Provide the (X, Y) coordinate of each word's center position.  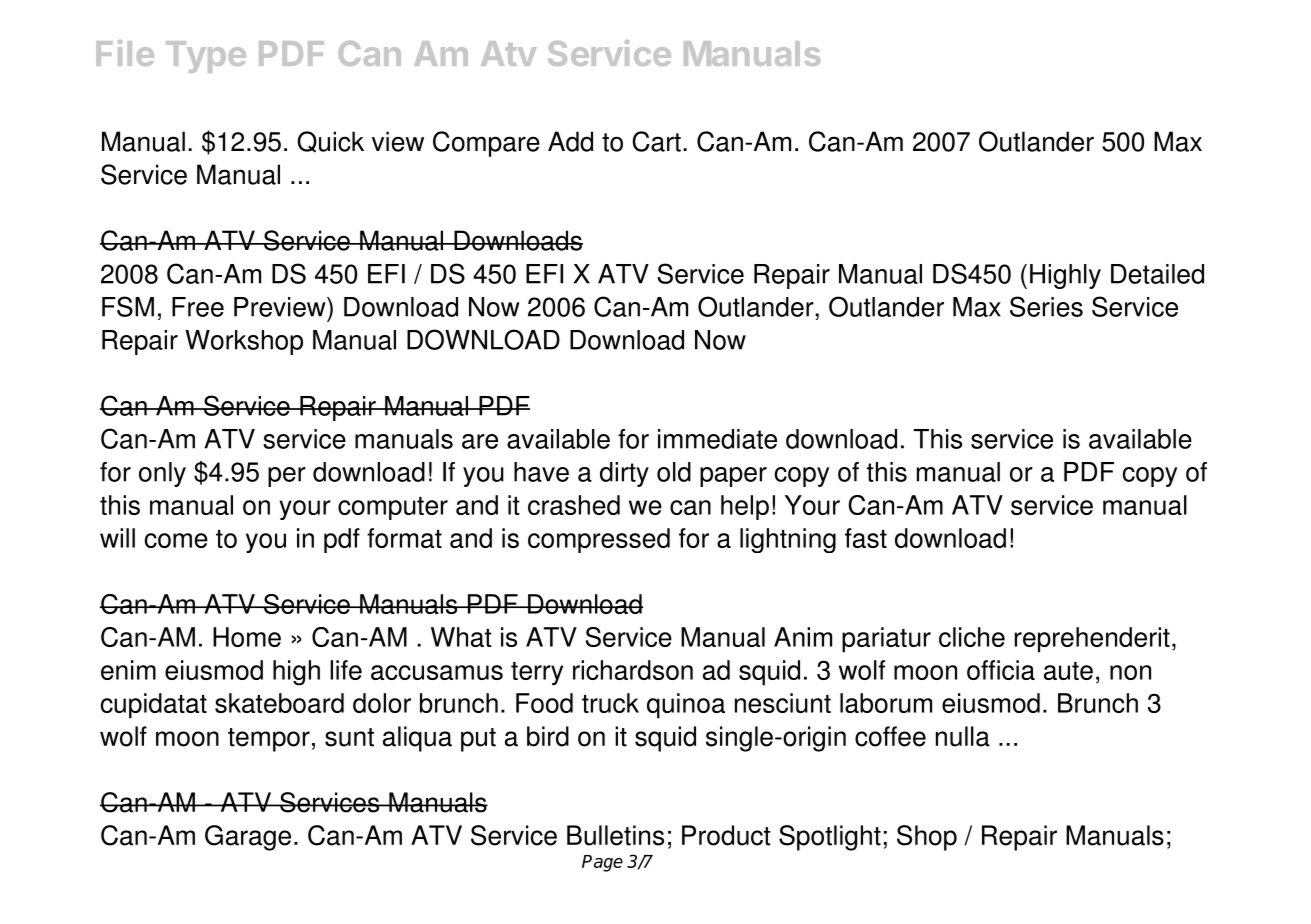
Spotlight (830, 838)
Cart (656, 141)
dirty (624, 474)
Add (570, 141)
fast (866, 538)
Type (206, 57)
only (162, 474)
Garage (248, 838)
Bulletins (615, 835)
